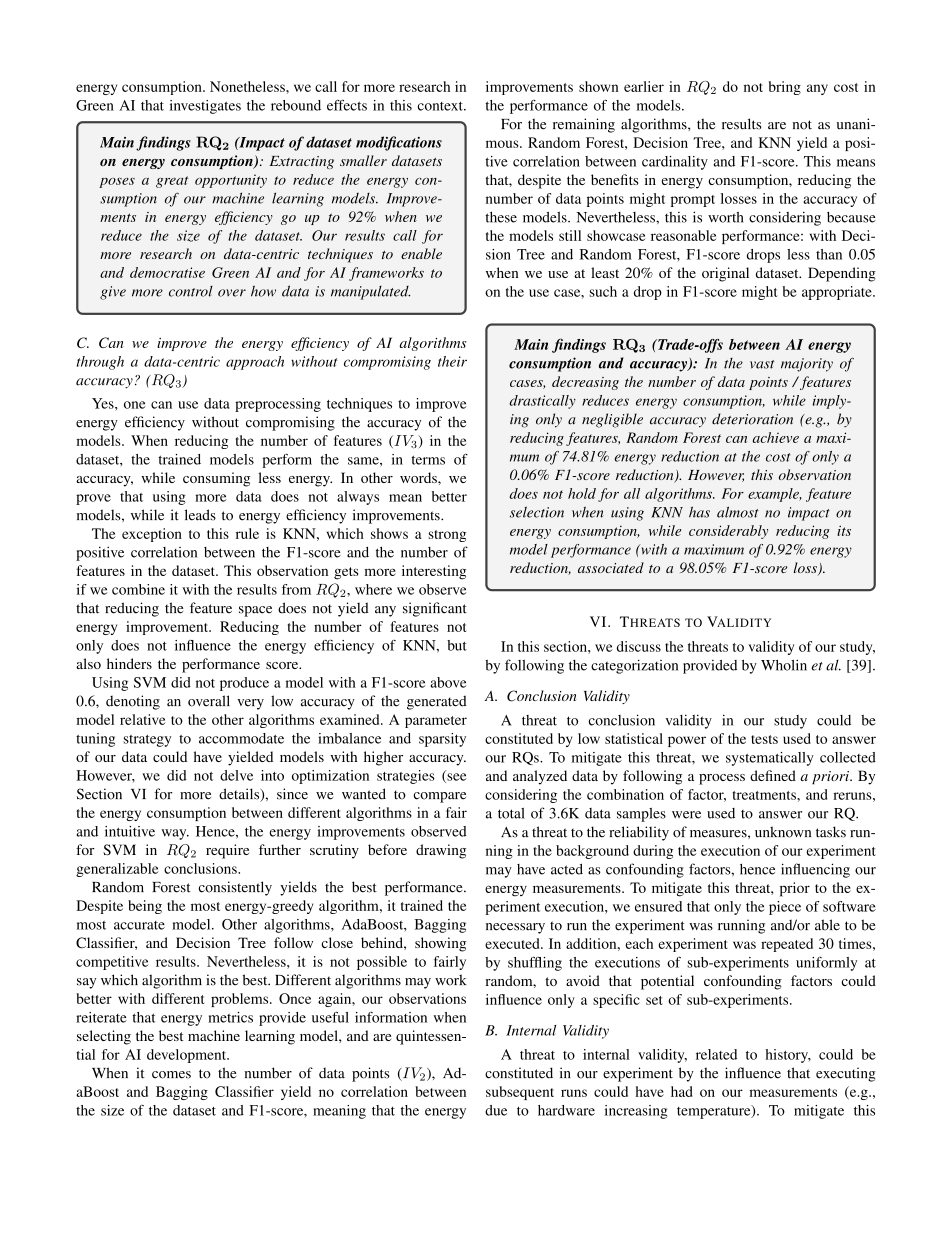  I want to click on strategy, so click(147, 741).
